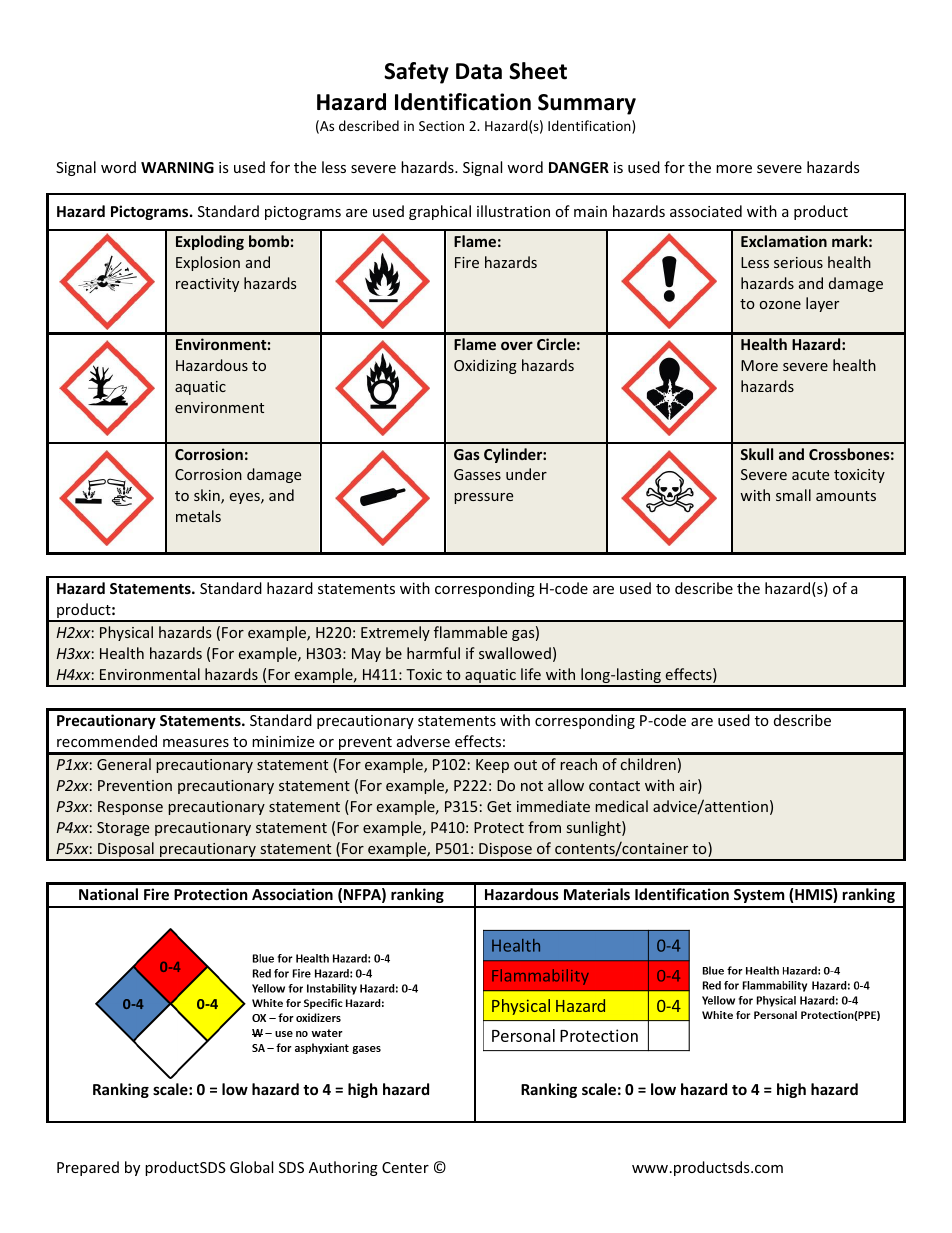  I want to click on children, so click(648, 764).
